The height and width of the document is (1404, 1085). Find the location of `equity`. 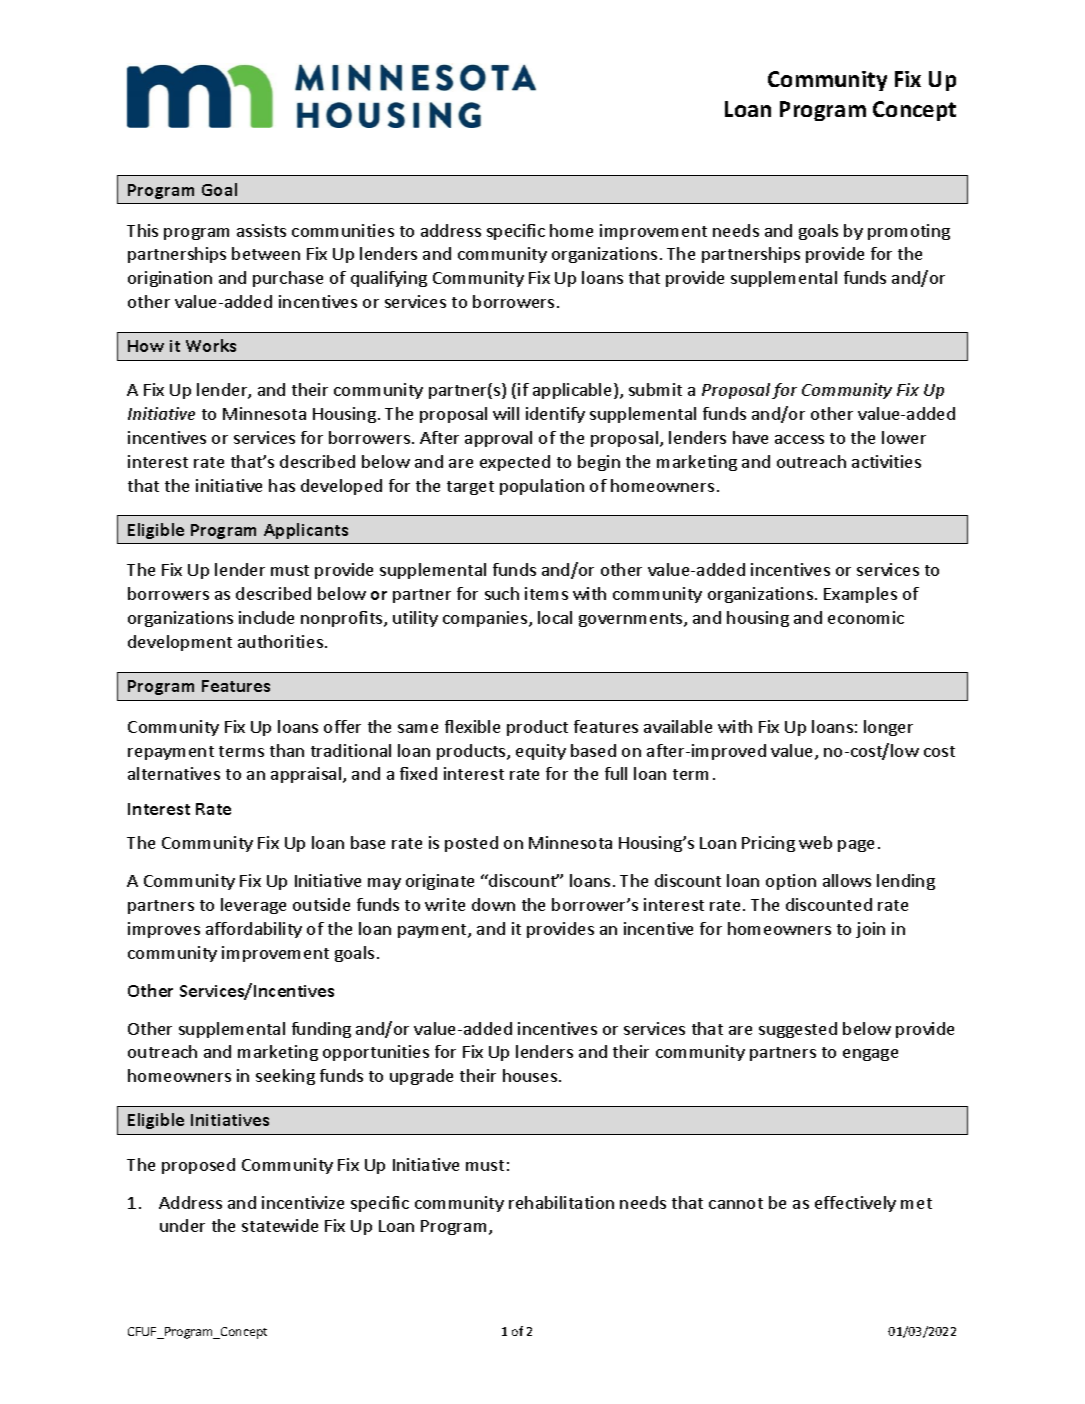

equity is located at coordinates (541, 752).
